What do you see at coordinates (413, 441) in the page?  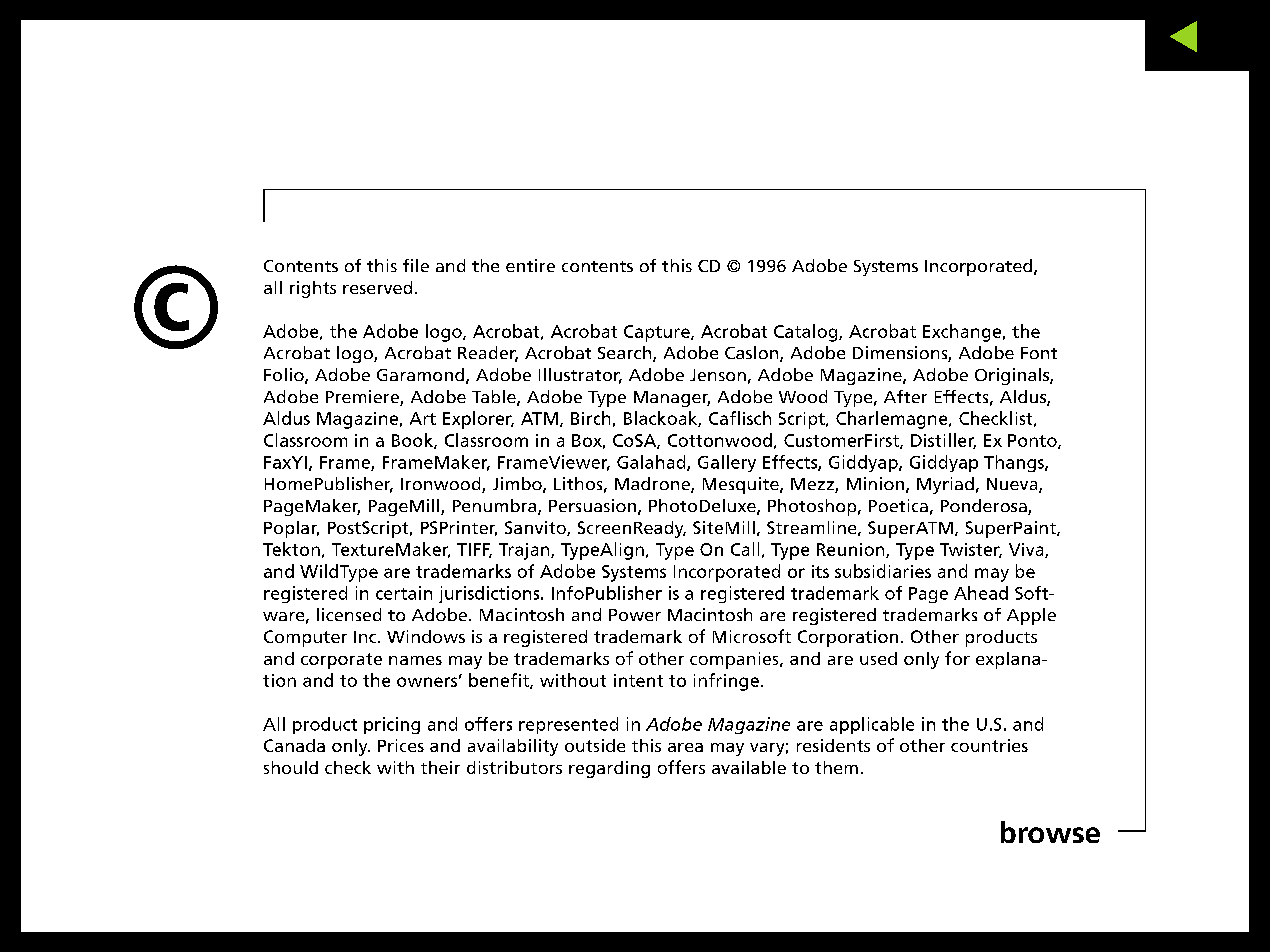 I see `Book` at bounding box center [413, 441].
